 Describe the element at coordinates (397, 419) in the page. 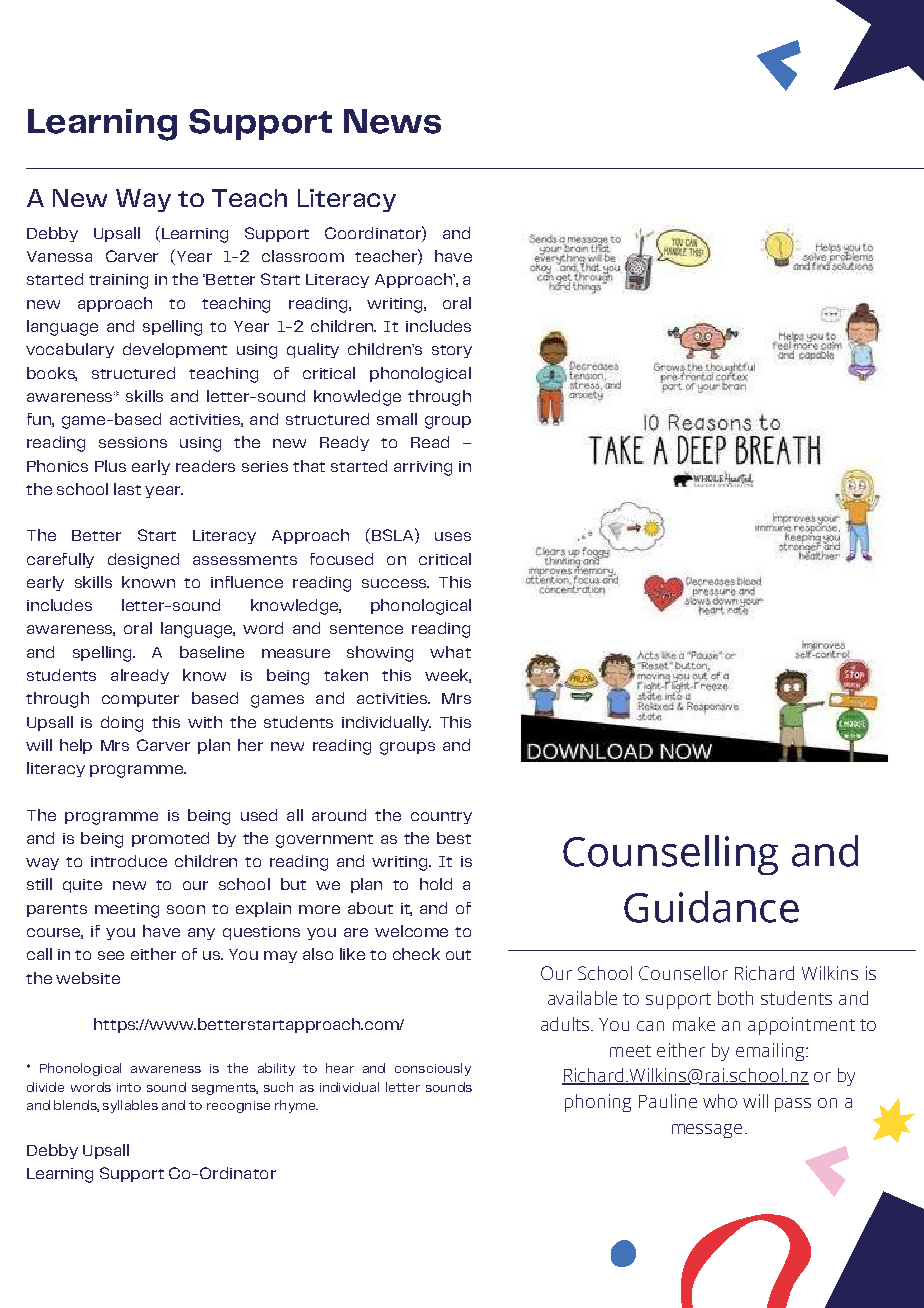

I see `small` at that location.
